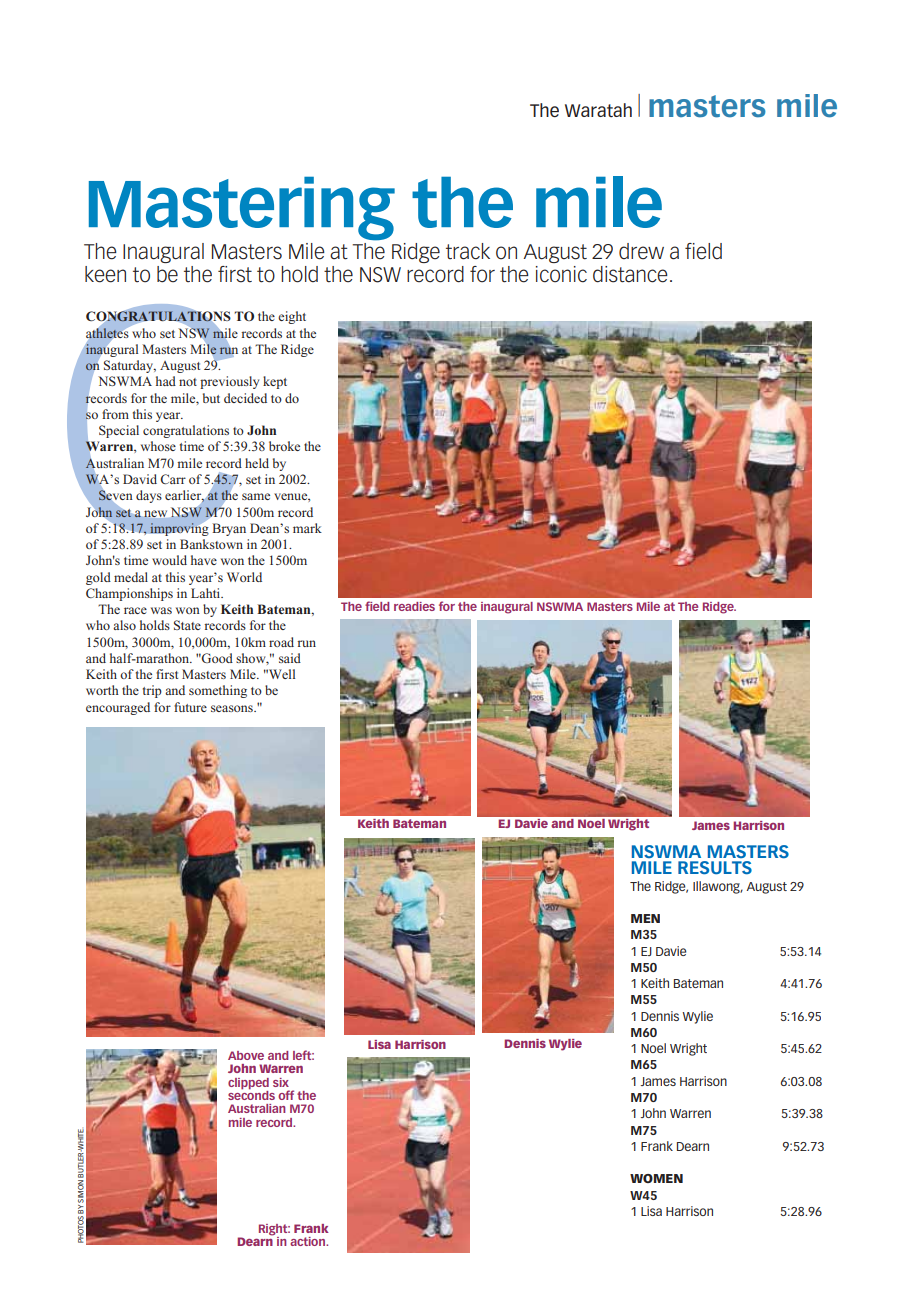 This screenshot has width=924, height=1308. Describe the element at coordinates (307, 528) in the screenshot. I see `MARK` at that location.
